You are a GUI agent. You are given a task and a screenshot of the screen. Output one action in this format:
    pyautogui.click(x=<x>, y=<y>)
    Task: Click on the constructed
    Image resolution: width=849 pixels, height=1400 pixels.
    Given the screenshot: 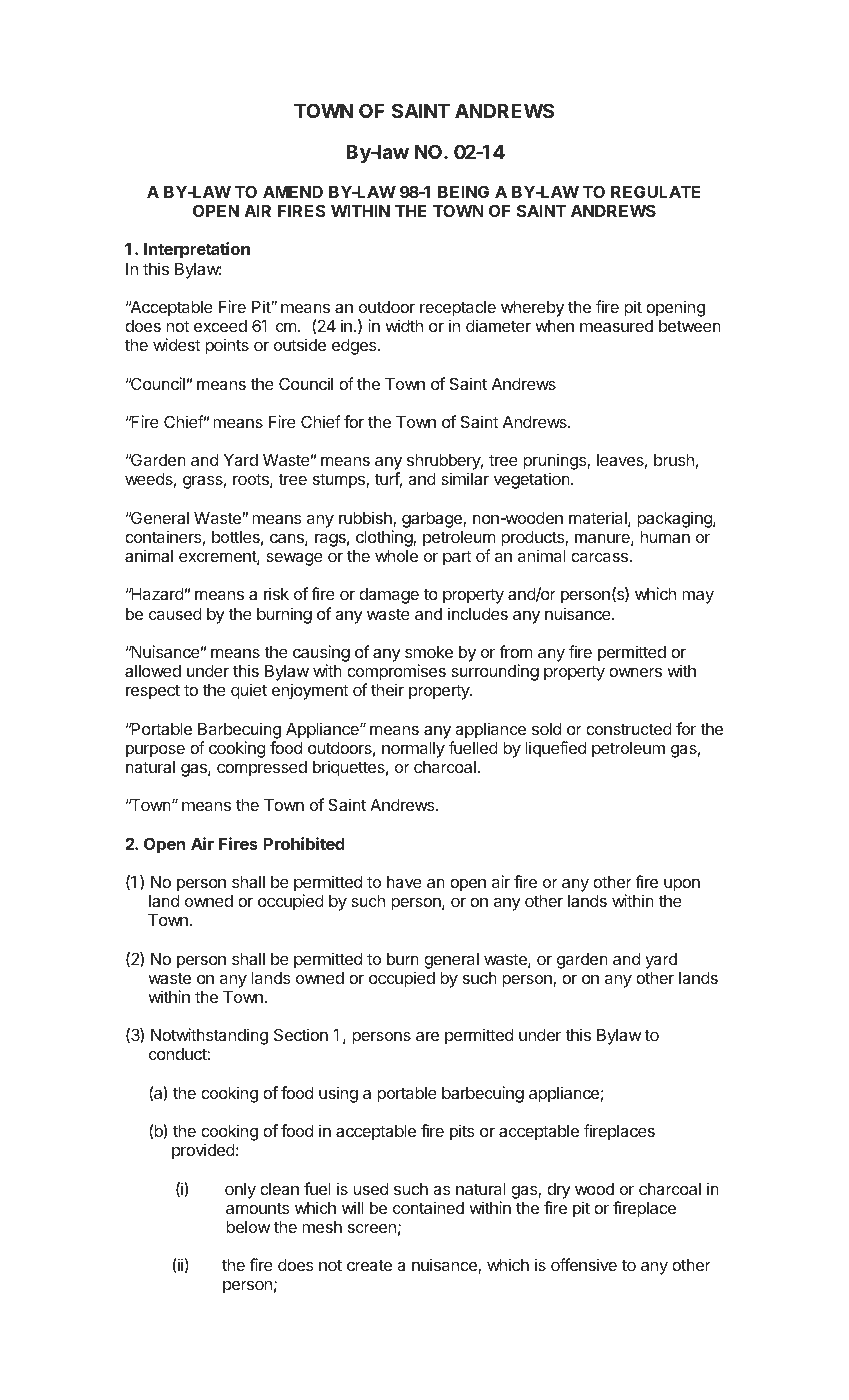 What is the action you would take?
    pyautogui.click(x=629, y=729)
